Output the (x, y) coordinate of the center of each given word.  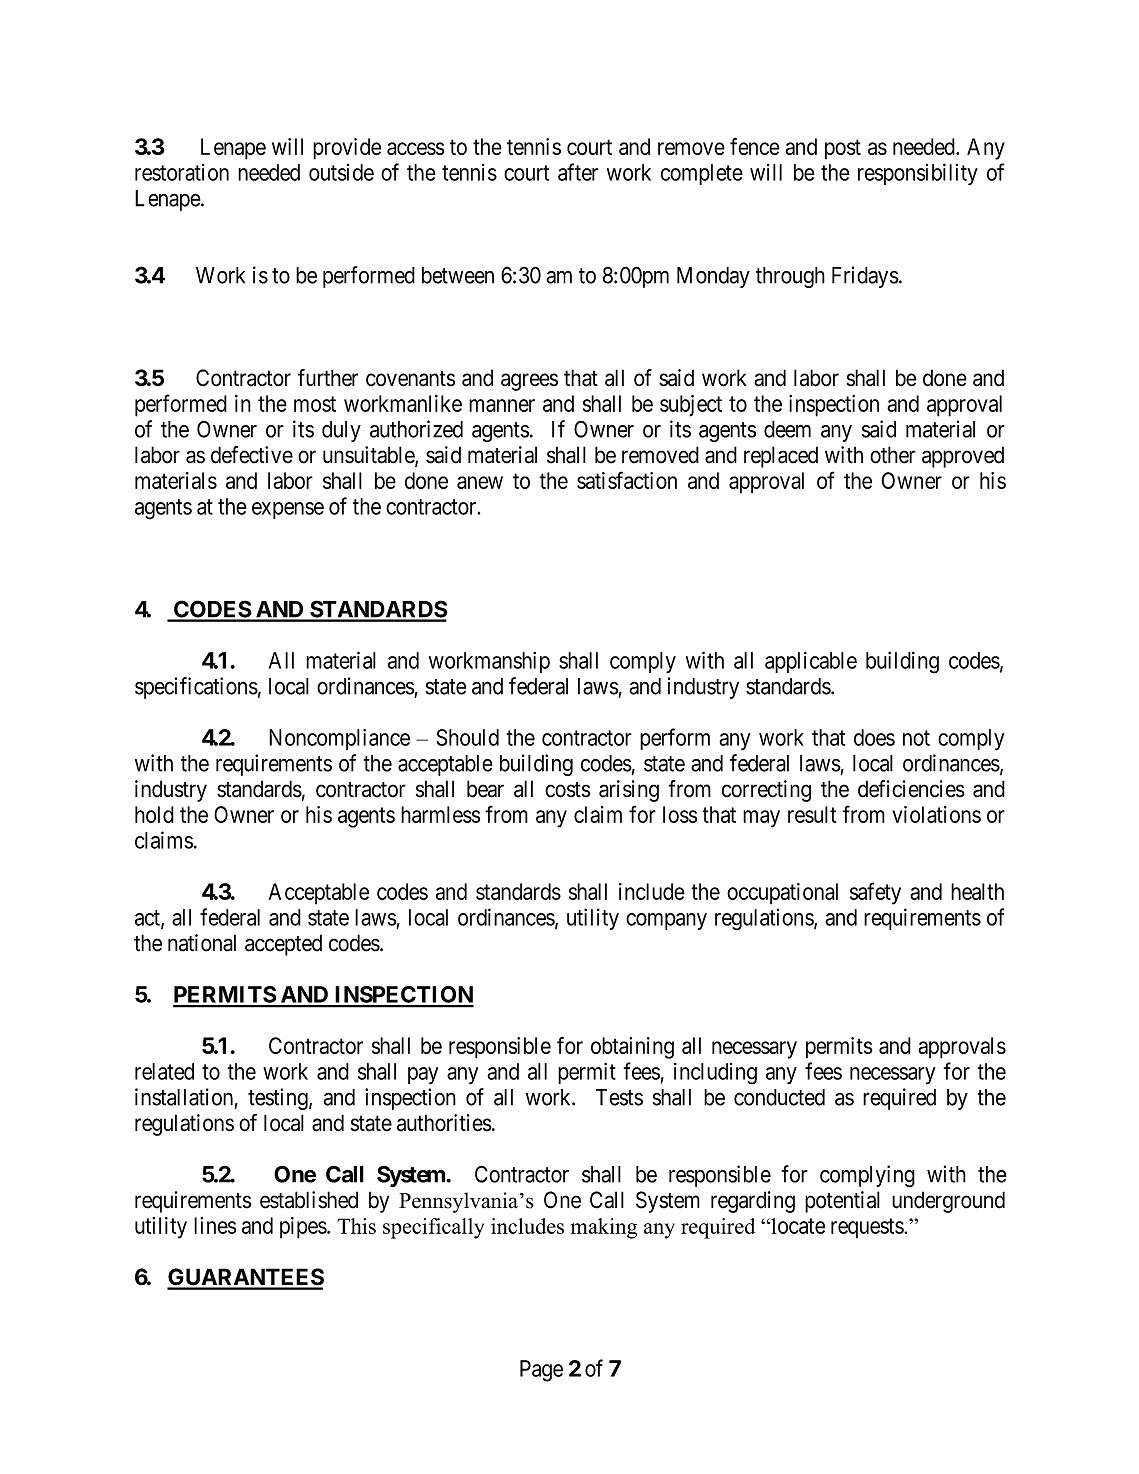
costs (568, 790)
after (578, 172)
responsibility (918, 174)
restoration (182, 172)
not (916, 738)
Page (541, 1371)
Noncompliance (339, 739)
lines (215, 1225)
